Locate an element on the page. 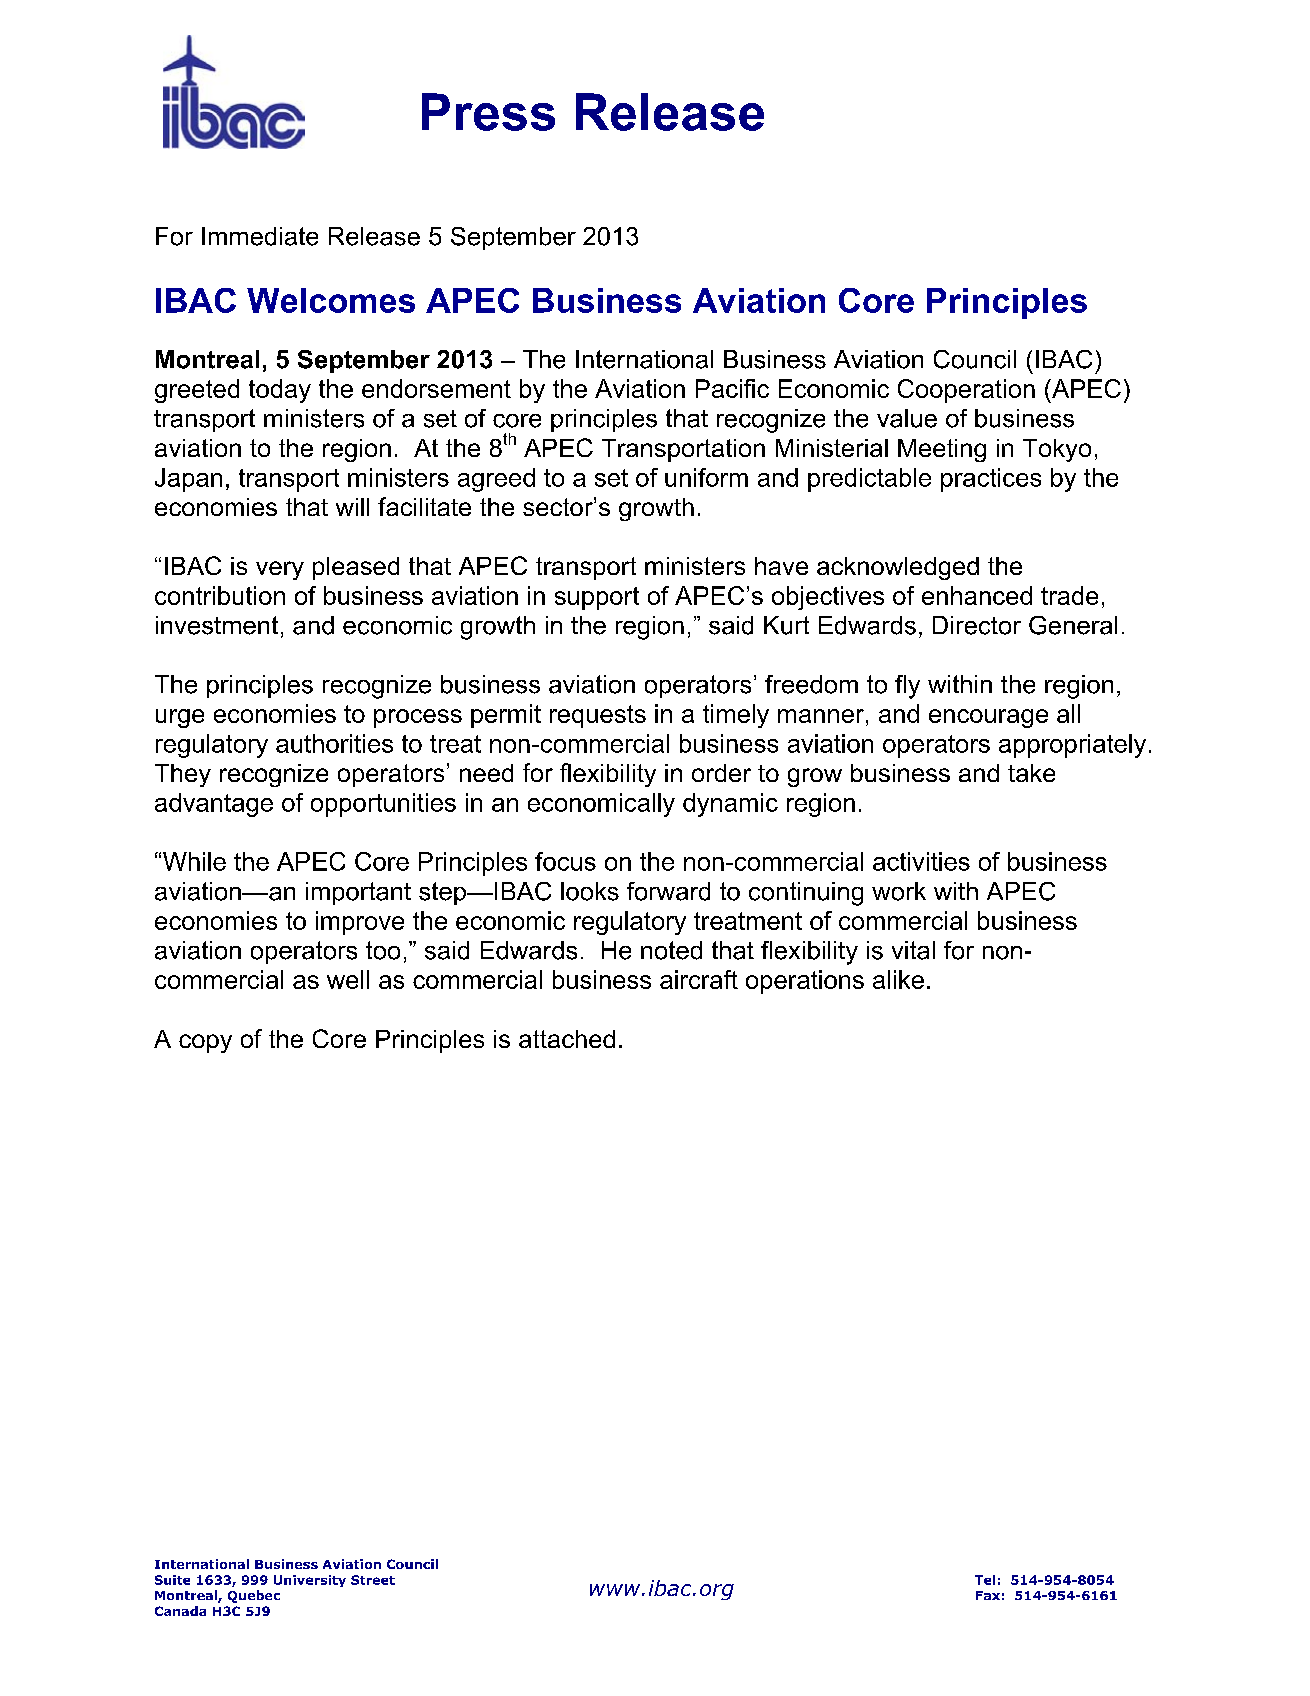  investment is located at coordinates (217, 625).
